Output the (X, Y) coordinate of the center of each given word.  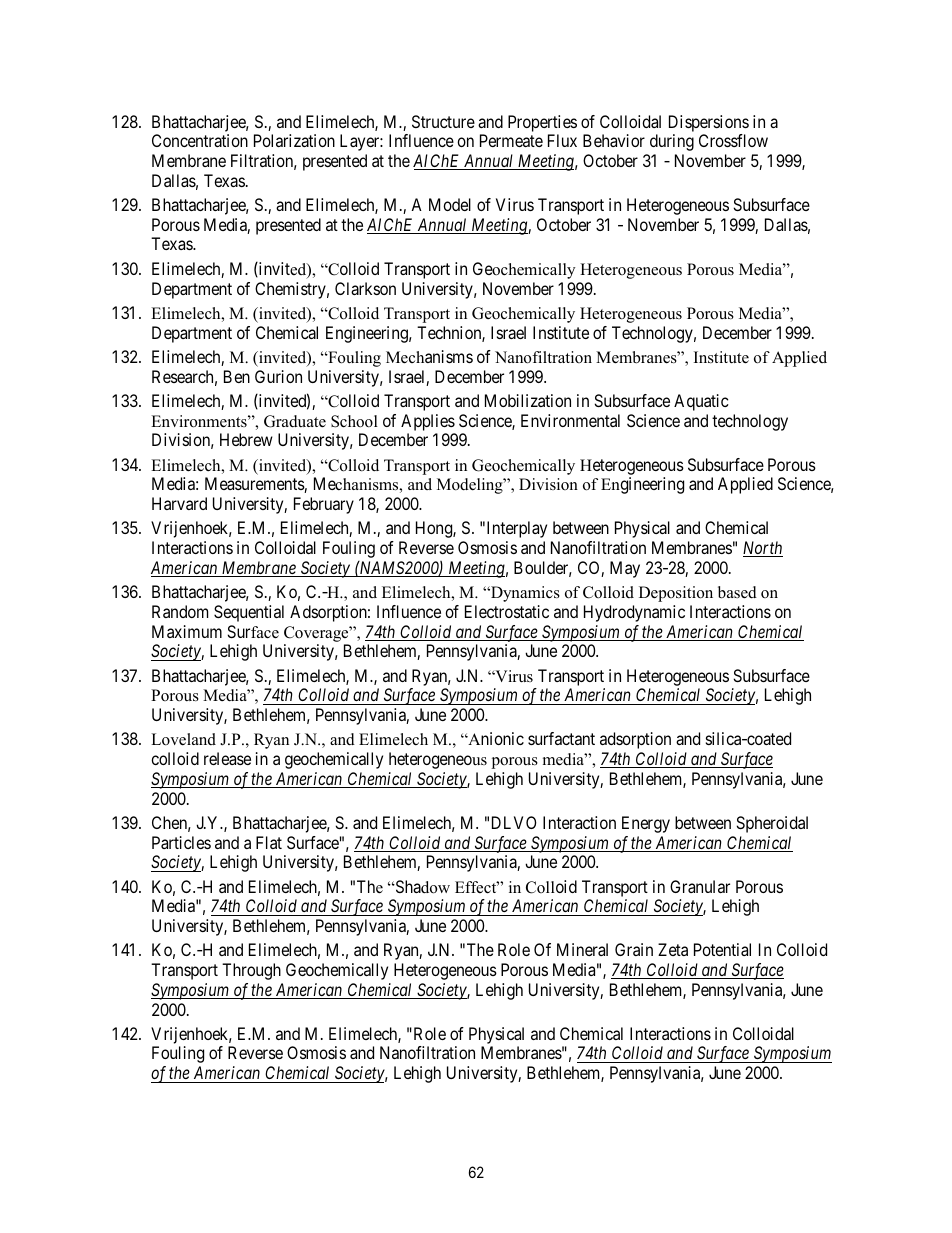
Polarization (294, 140)
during (672, 142)
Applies (428, 422)
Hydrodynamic (634, 613)
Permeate (511, 140)
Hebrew (246, 439)
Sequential (249, 613)
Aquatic (701, 402)
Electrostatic (507, 611)
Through (251, 971)
